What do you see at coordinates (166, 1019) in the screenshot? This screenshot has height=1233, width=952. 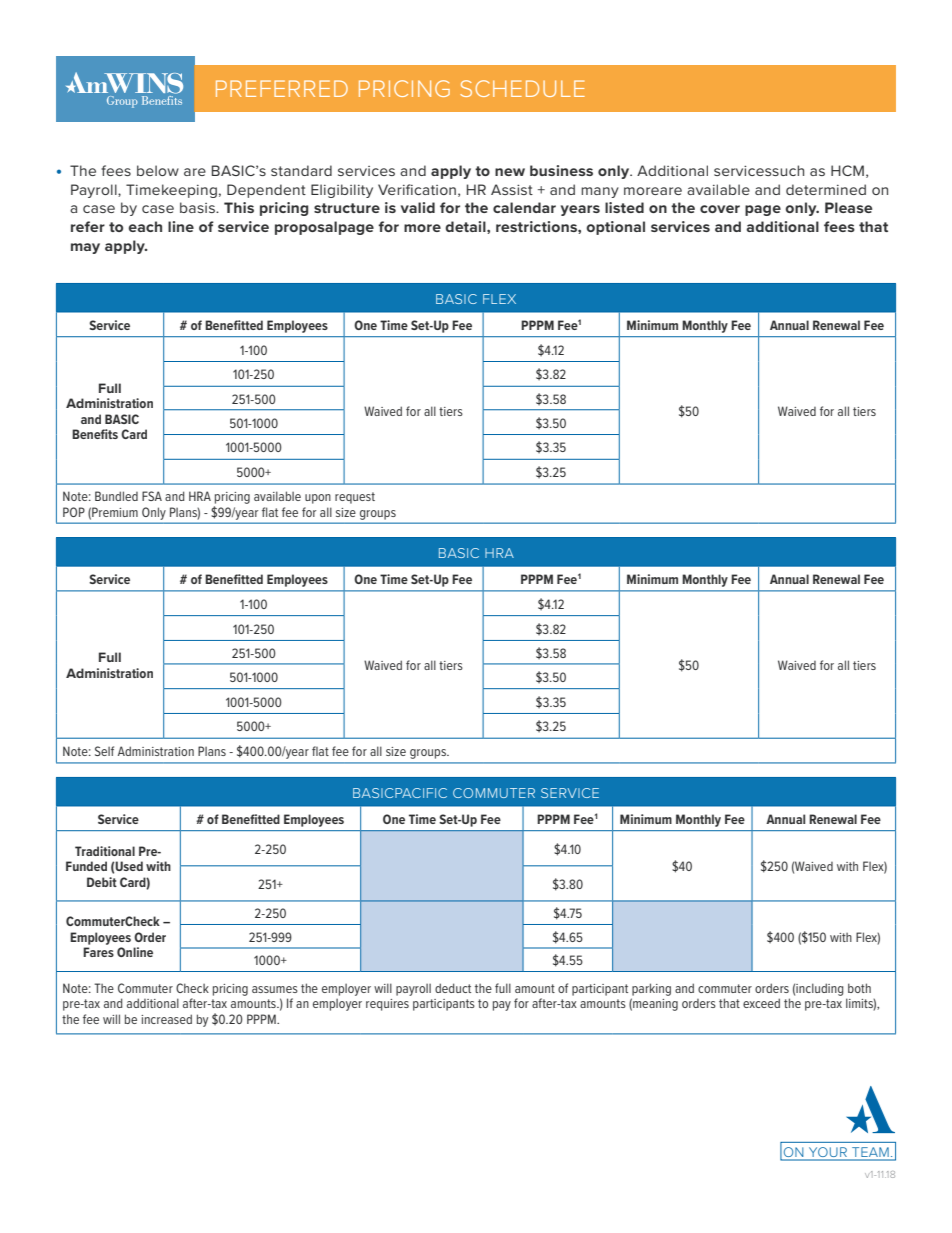 I see `increased` at bounding box center [166, 1019].
